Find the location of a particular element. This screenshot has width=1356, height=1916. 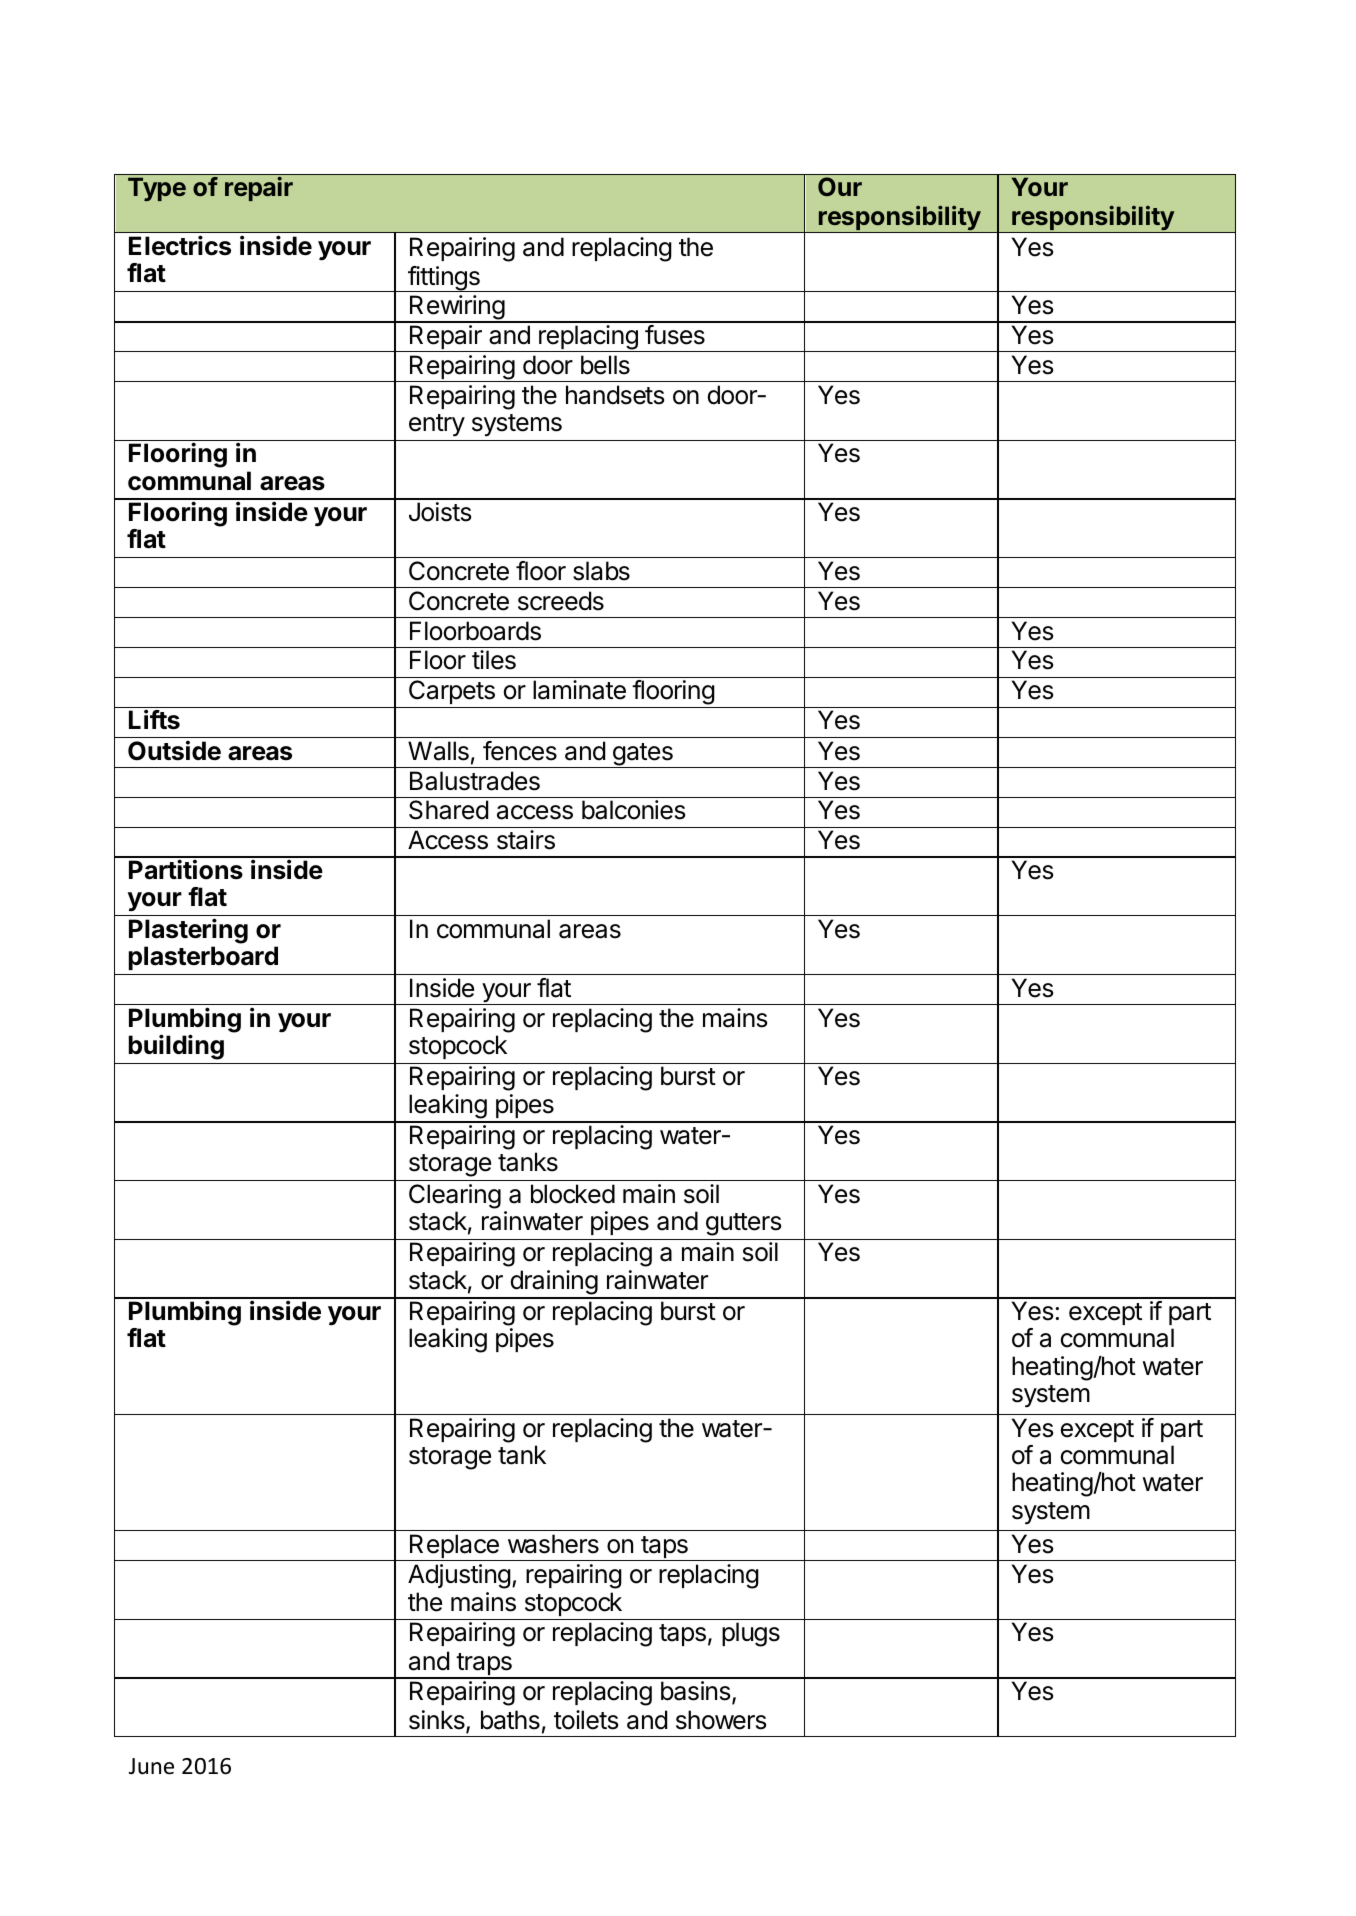

tiles is located at coordinates (494, 660).
